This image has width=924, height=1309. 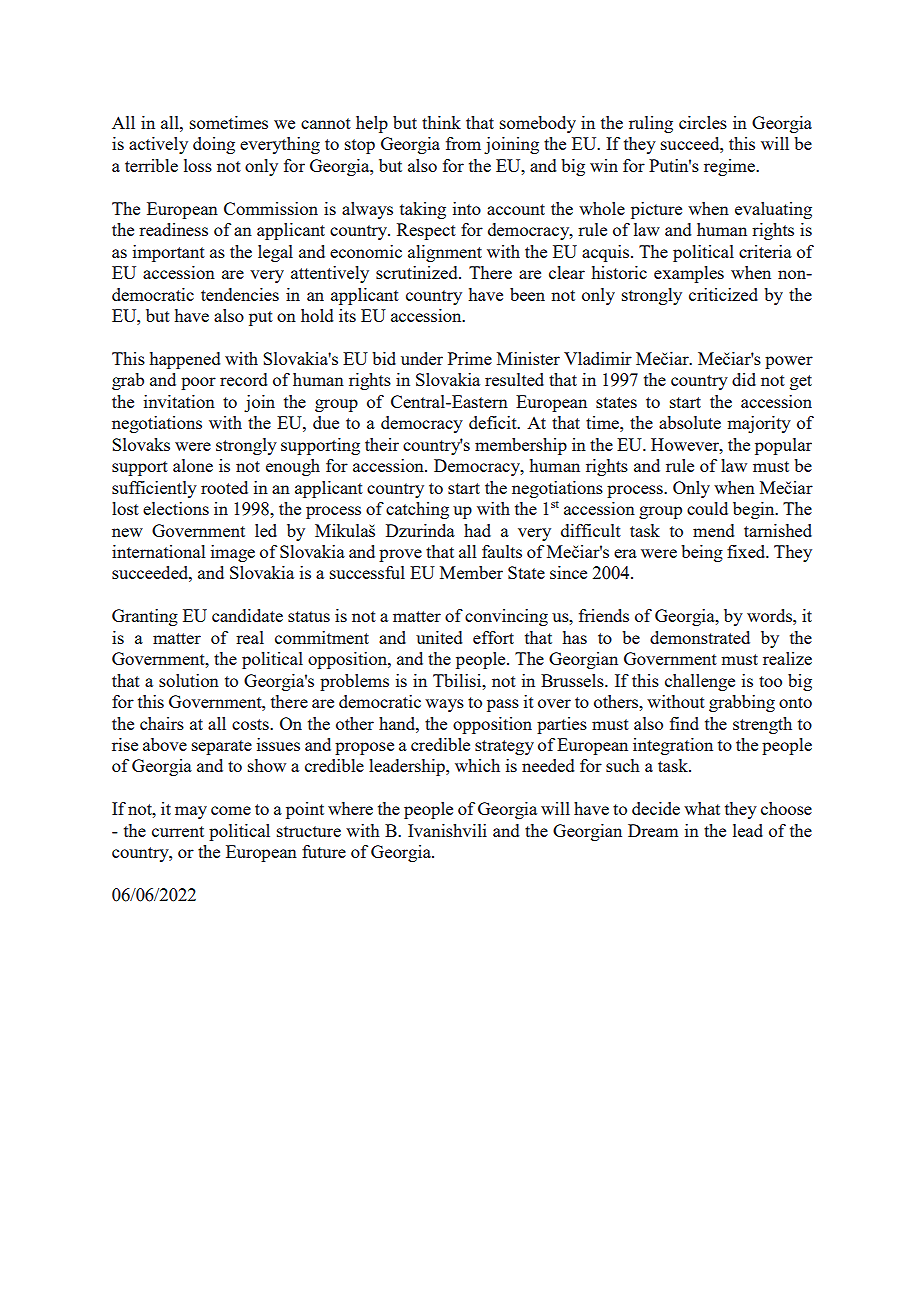 I want to click on catching, so click(x=417, y=510).
